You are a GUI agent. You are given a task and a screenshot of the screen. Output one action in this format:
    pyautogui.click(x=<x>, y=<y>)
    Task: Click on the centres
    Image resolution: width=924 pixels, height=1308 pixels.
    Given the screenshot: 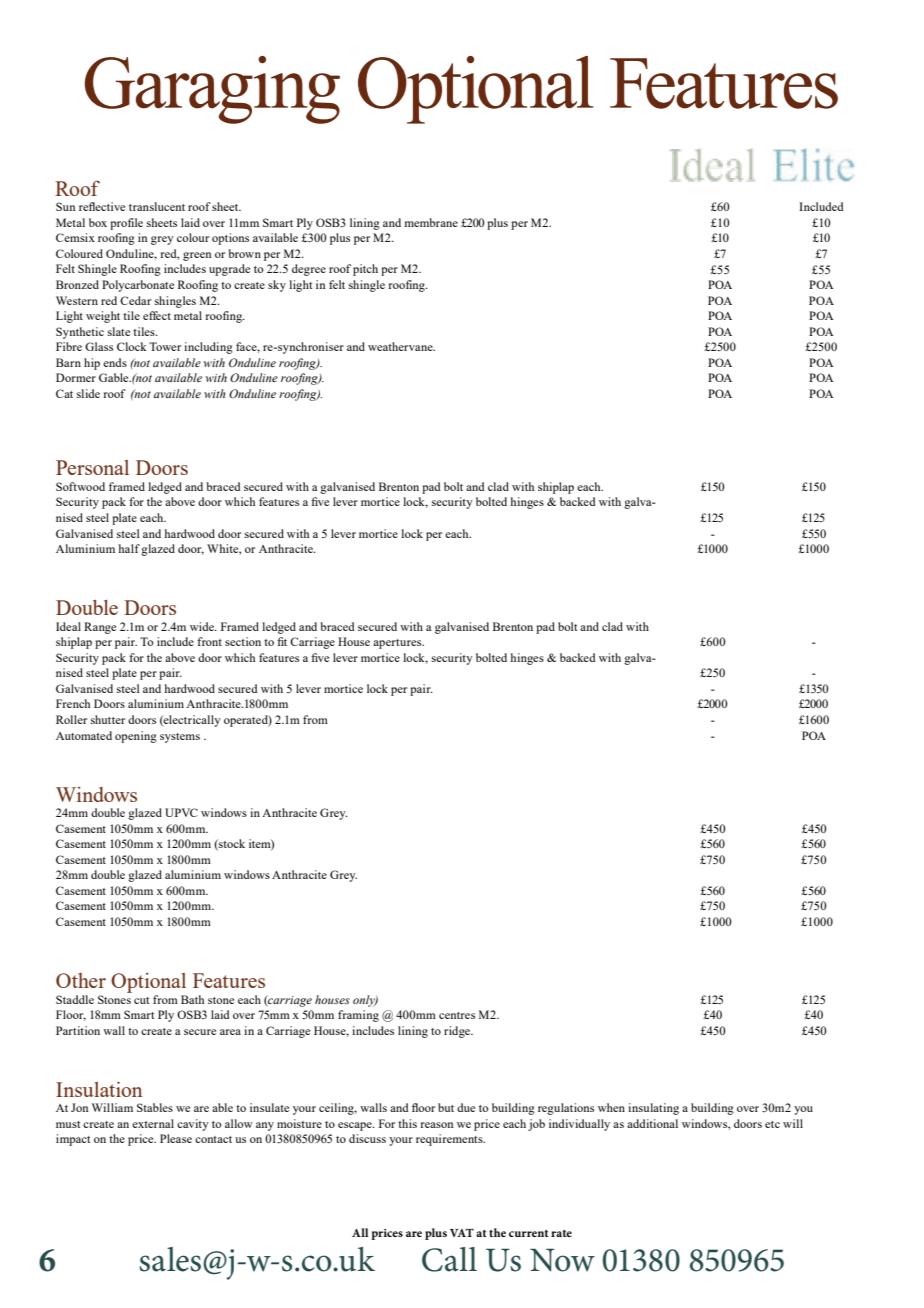 What is the action you would take?
    pyautogui.click(x=457, y=1015)
